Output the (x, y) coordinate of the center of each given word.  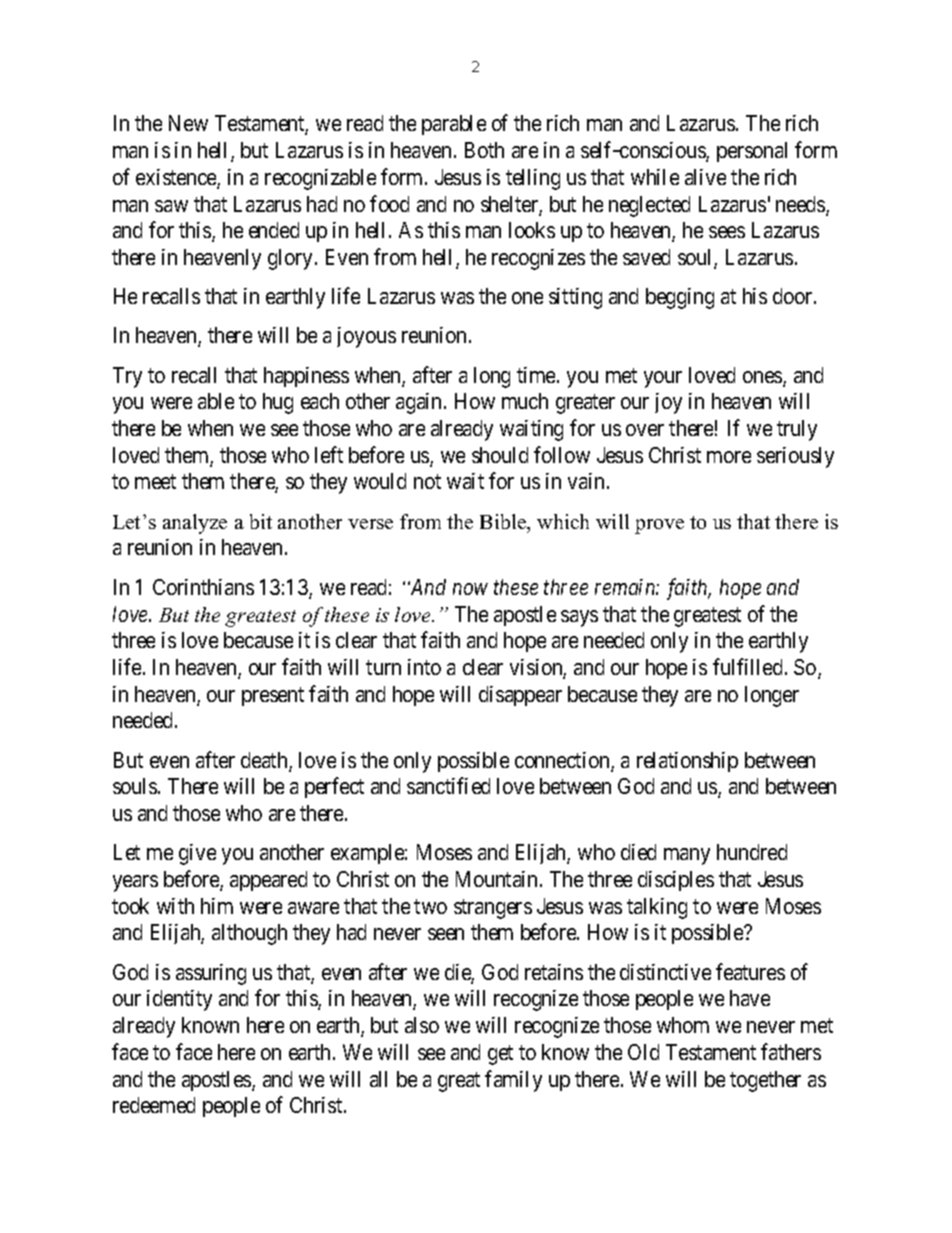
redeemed (154, 1105)
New (188, 123)
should (500, 455)
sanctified (448, 785)
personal (752, 152)
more (729, 457)
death (265, 761)
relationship (687, 762)
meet (155, 482)
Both (484, 150)
